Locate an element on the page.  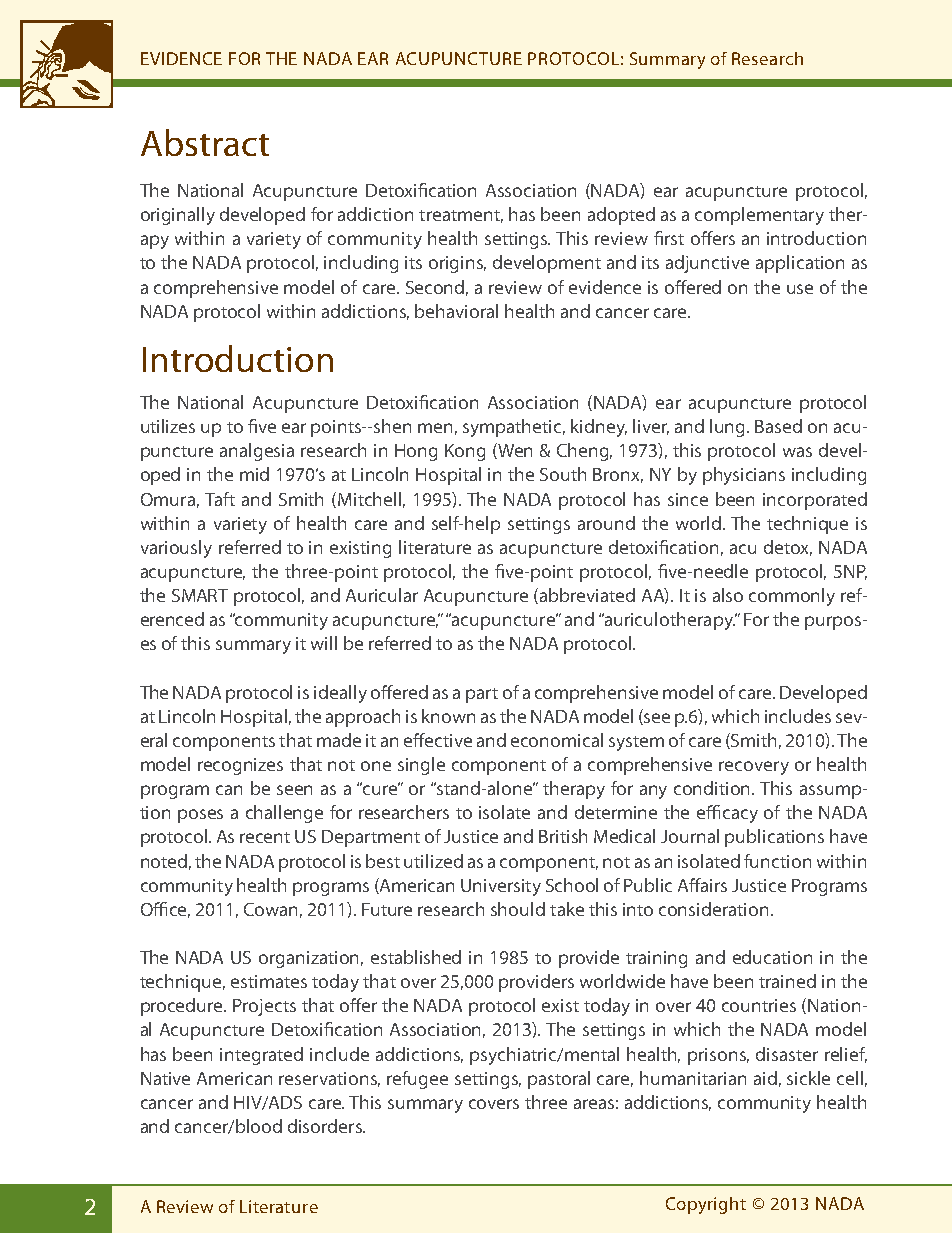
estimates is located at coordinates (269, 981).
